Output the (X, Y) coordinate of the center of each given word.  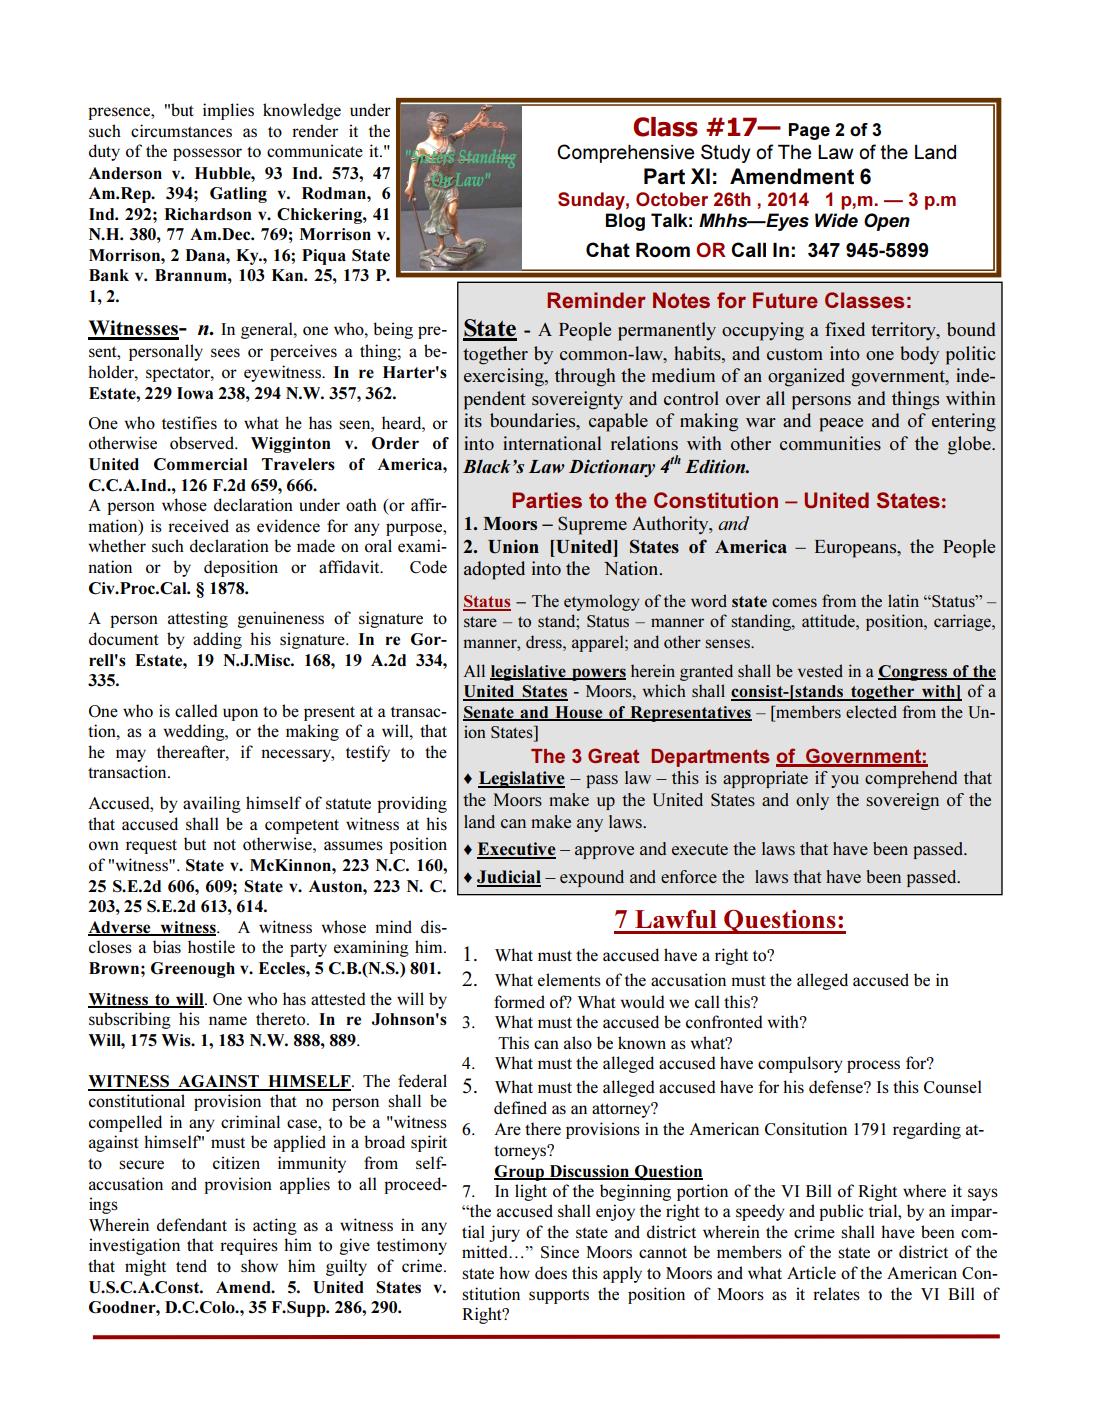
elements (569, 980)
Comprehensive (625, 153)
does (551, 1272)
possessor (207, 154)
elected (871, 711)
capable (618, 422)
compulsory (800, 1064)
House (579, 713)
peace (841, 425)
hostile (211, 946)
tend (191, 1265)
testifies (189, 423)
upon (240, 714)
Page (809, 131)
